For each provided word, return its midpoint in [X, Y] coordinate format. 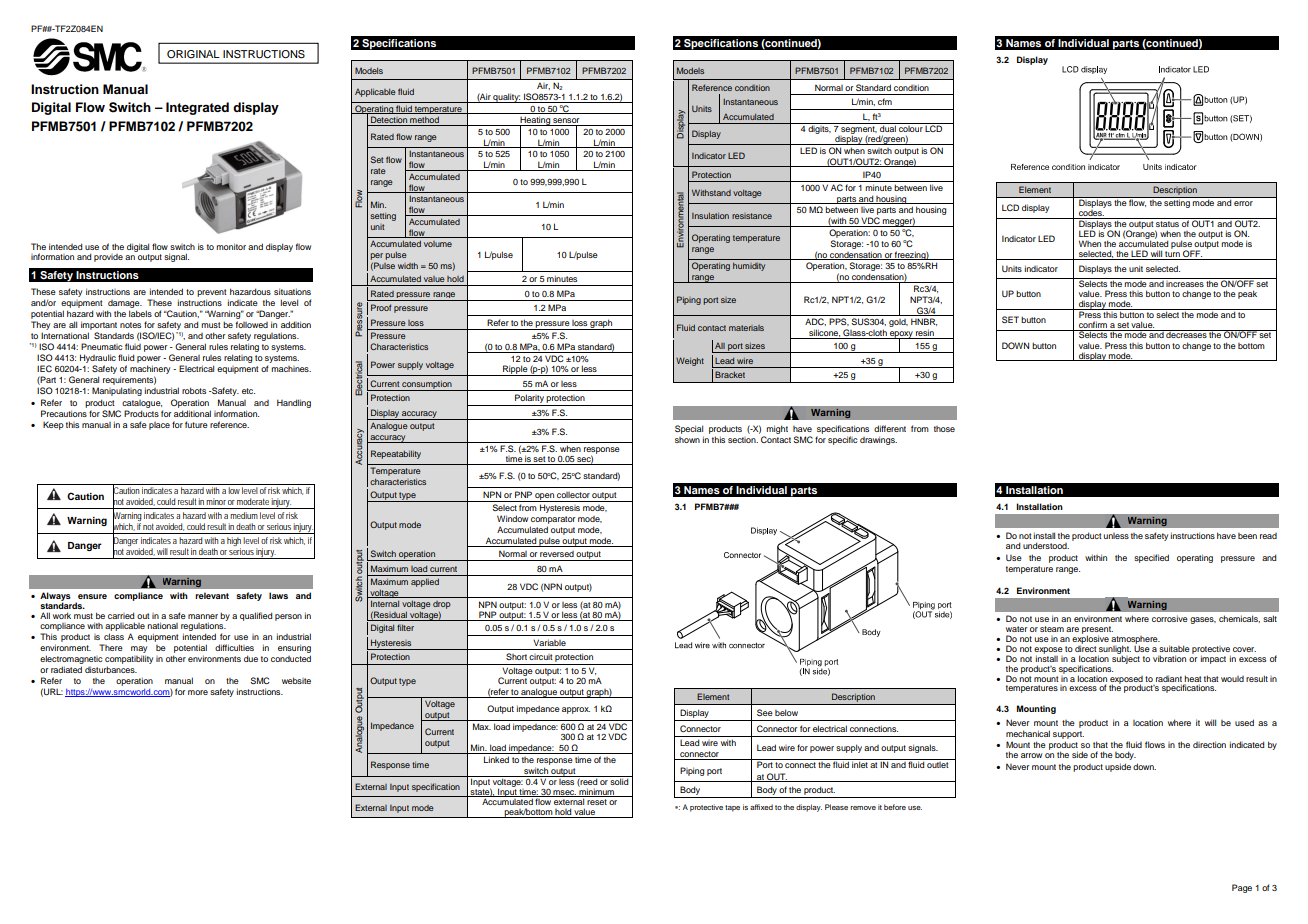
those [944, 429]
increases [1185, 282]
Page [1242, 888]
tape [732, 808]
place [159, 426]
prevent [212, 293]
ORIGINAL [193, 54]
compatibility [129, 659]
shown [687, 440]
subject [1126, 658]
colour [911, 127]
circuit [541, 657]
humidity [749, 267]
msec [564, 793]
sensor [566, 122]
